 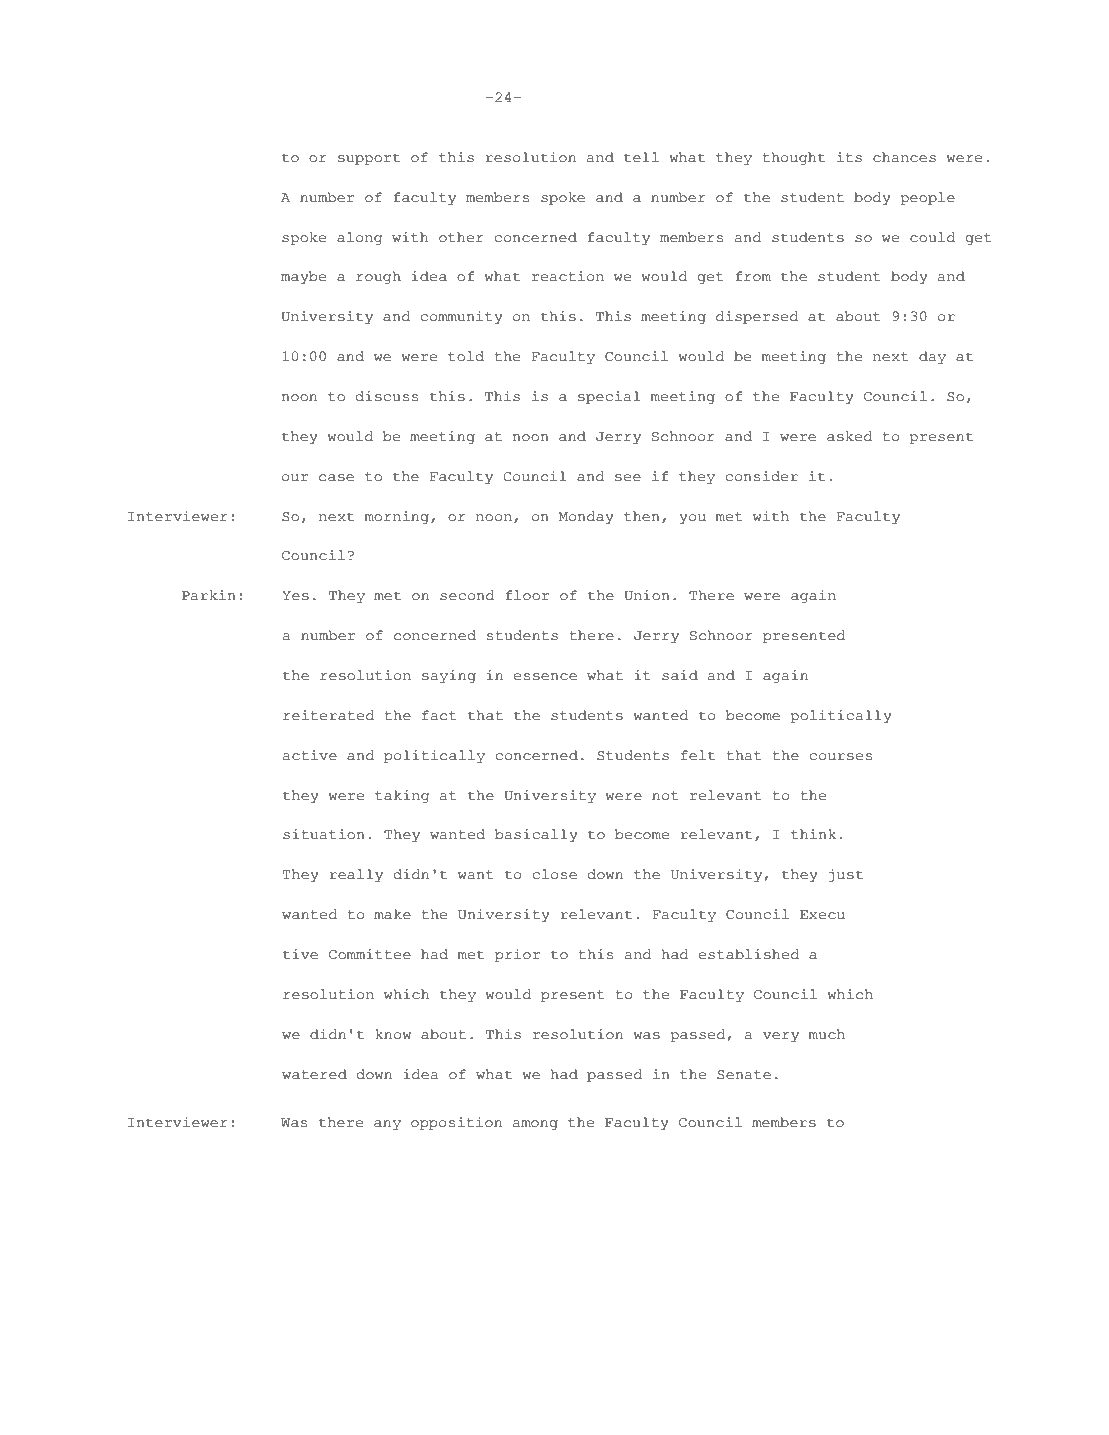 What do you see at coordinates (841, 757) in the page?
I see `courses` at bounding box center [841, 757].
